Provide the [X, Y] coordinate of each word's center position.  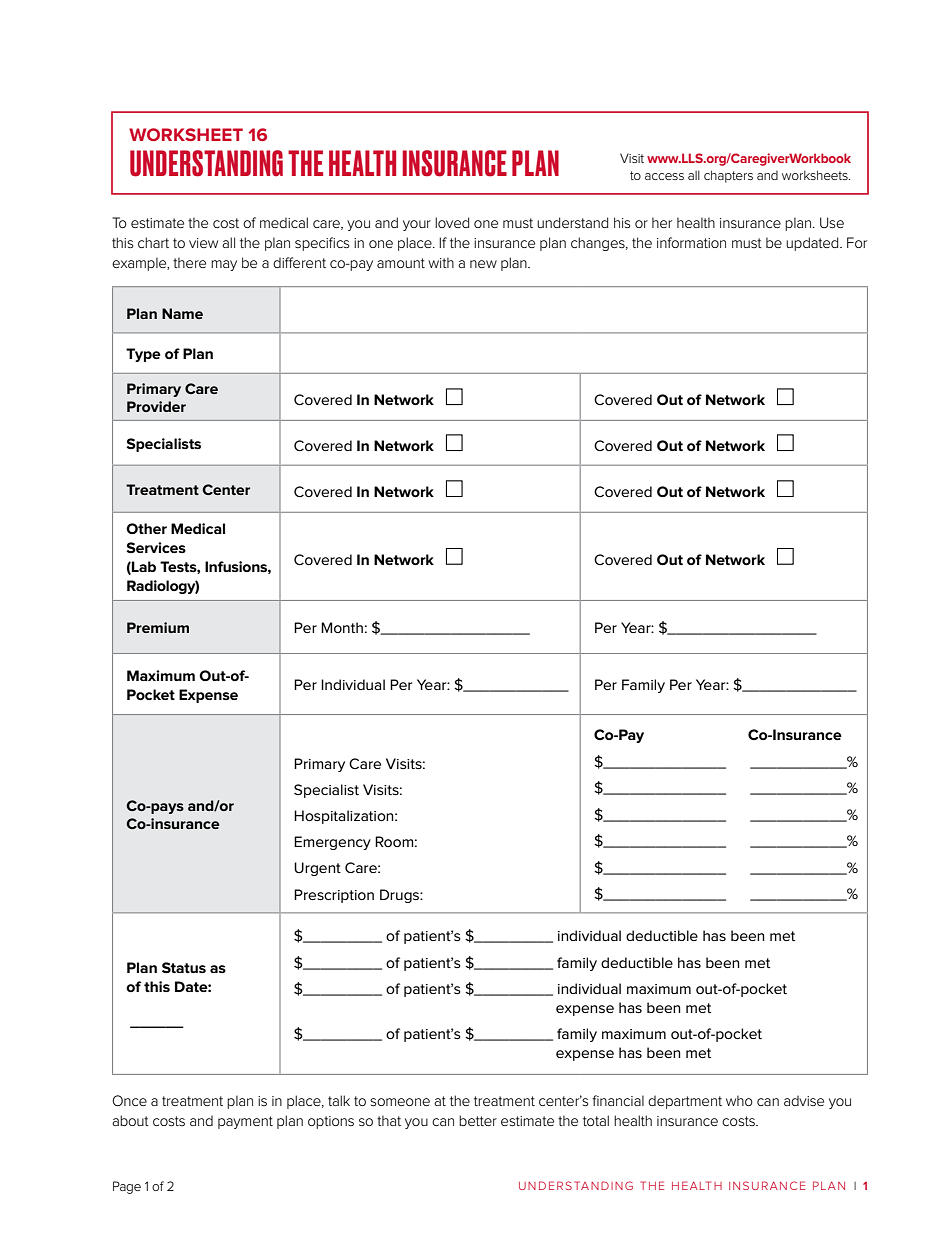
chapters [728, 176]
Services [156, 547]
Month [342, 627]
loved [452, 222]
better [478, 1120]
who [739, 1100]
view [203, 243]
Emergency [332, 843]
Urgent [317, 869]
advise [804, 1101]
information [691, 242]
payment [245, 1122]
